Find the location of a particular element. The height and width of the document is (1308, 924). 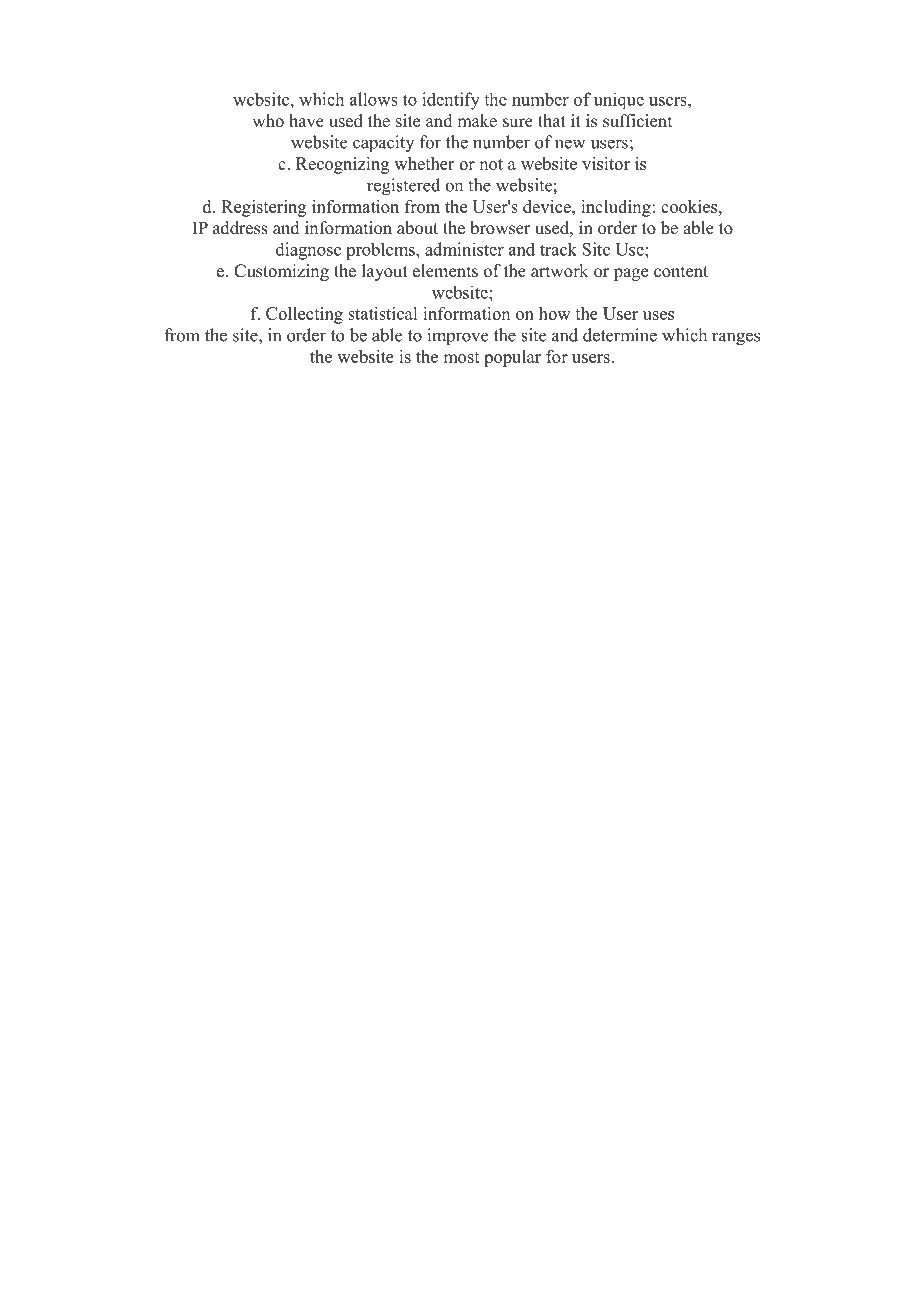

have is located at coordinates (306, 121).
